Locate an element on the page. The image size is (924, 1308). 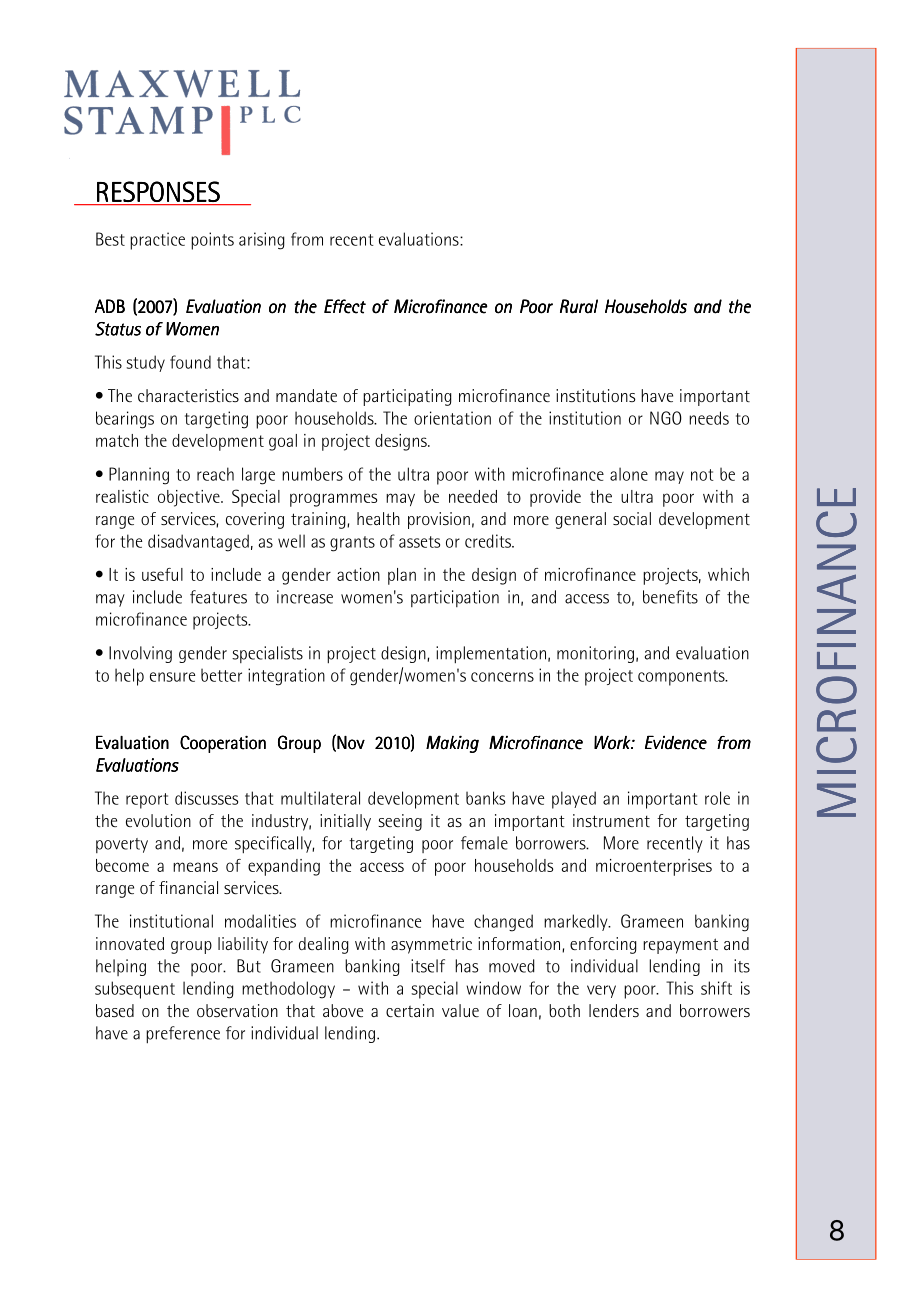
Effect is located at coordinates (345, 306).
